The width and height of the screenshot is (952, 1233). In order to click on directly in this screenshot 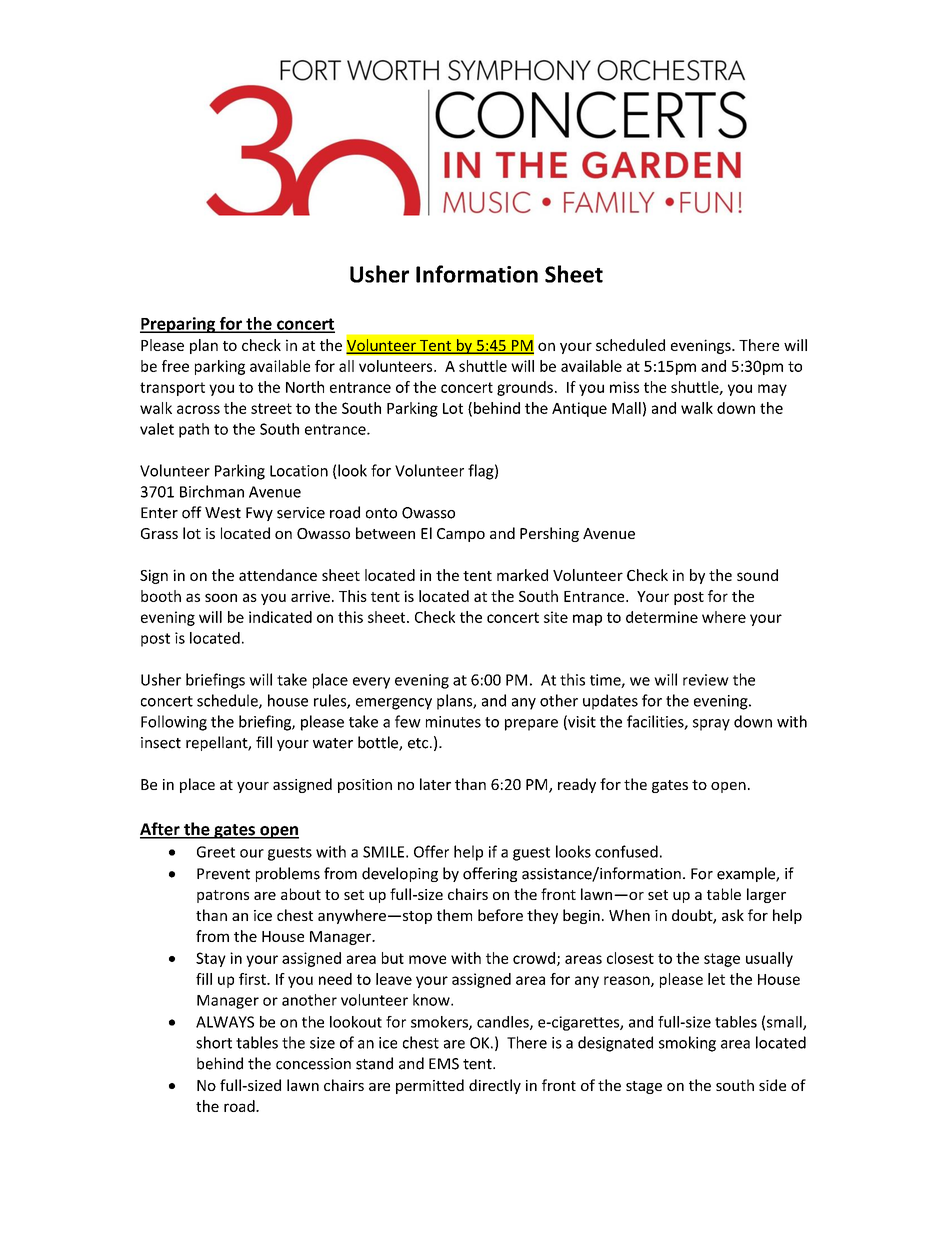, I will do `click(495, 1086)`.
